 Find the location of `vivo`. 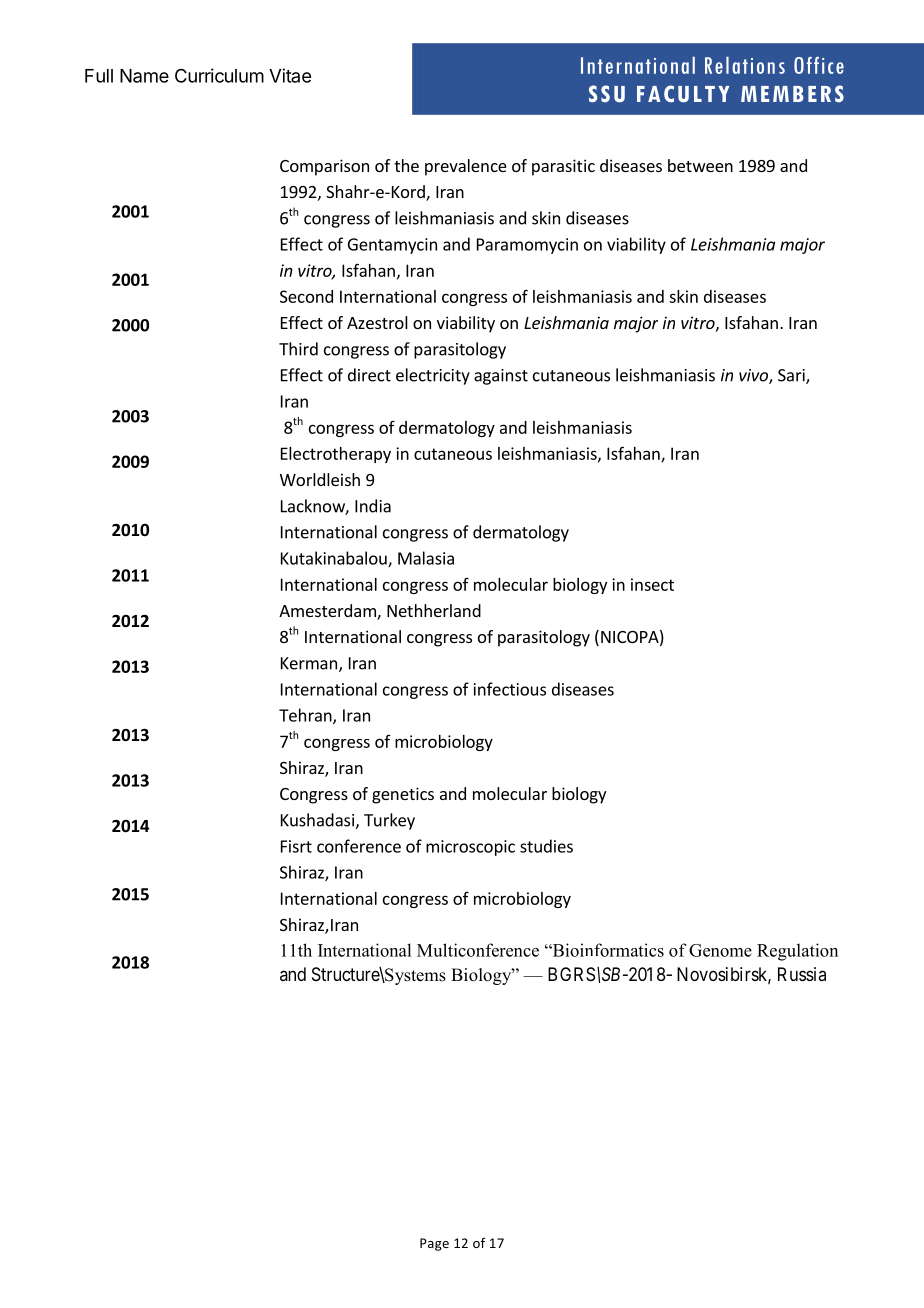

vivo is located at coordinates (754, 376).
